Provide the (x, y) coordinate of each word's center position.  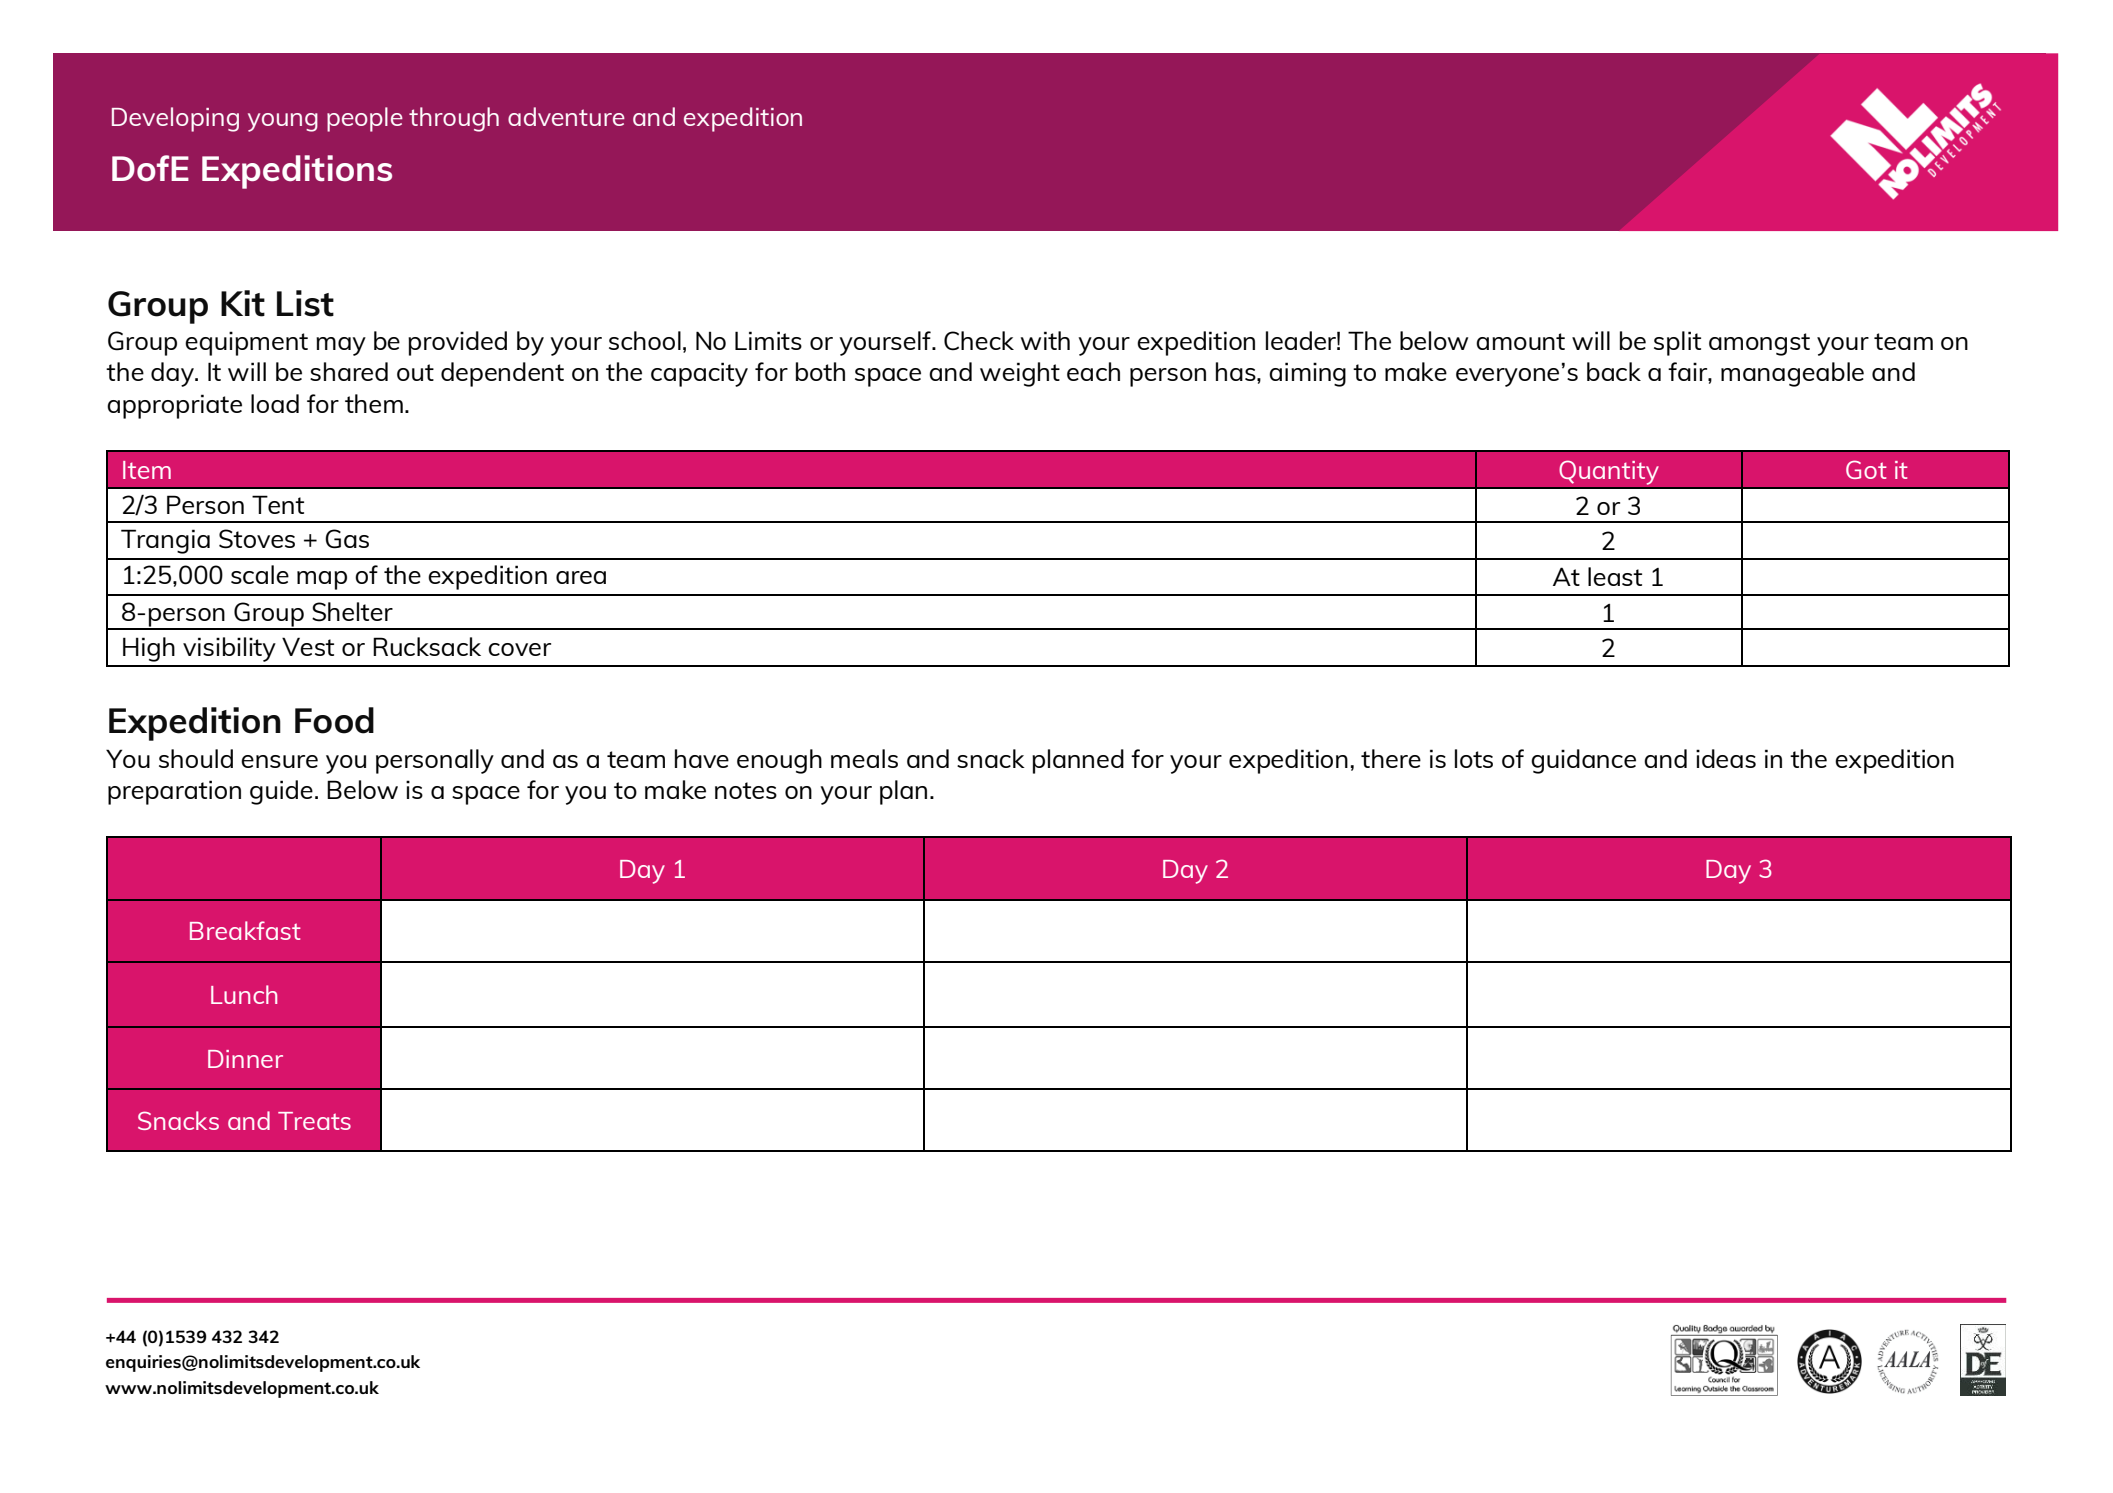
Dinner (245, 1059)
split (1677, 343)
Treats (314, 1121)
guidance (1583, 761)
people (365, 119)
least (1615, 576)
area (581, 577)
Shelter (352, 612)
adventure (566, 116)
